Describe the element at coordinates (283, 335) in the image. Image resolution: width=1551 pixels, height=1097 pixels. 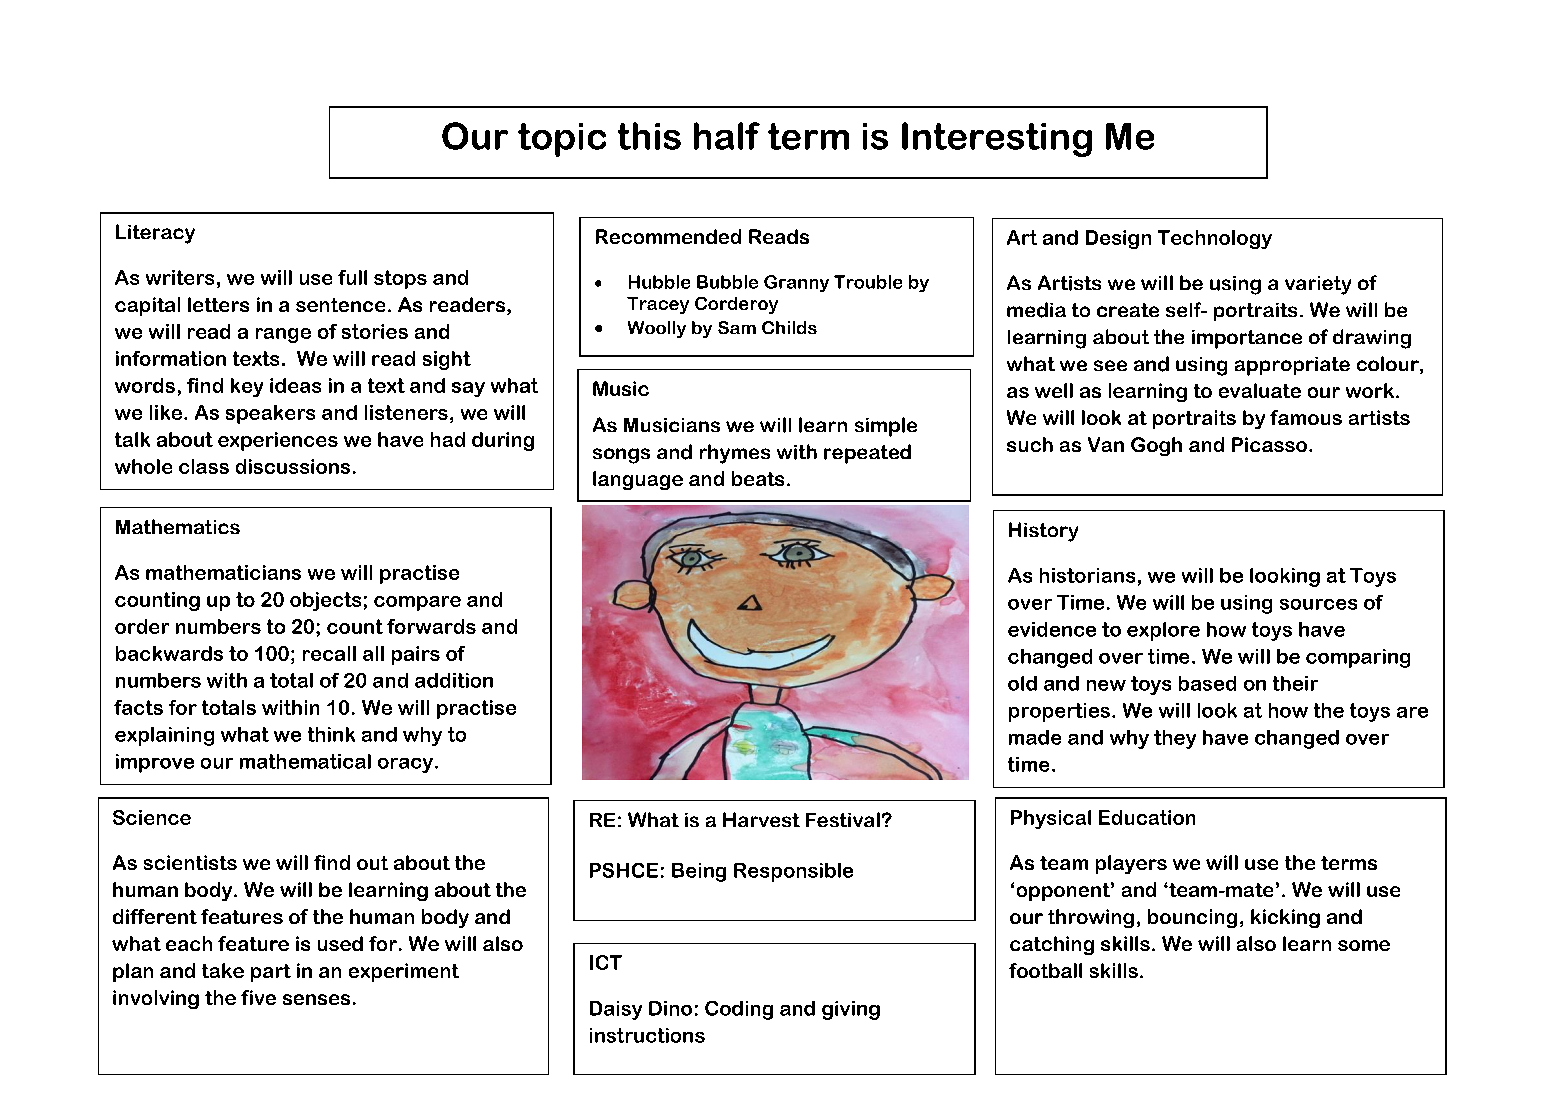
I see `range` at that location.
